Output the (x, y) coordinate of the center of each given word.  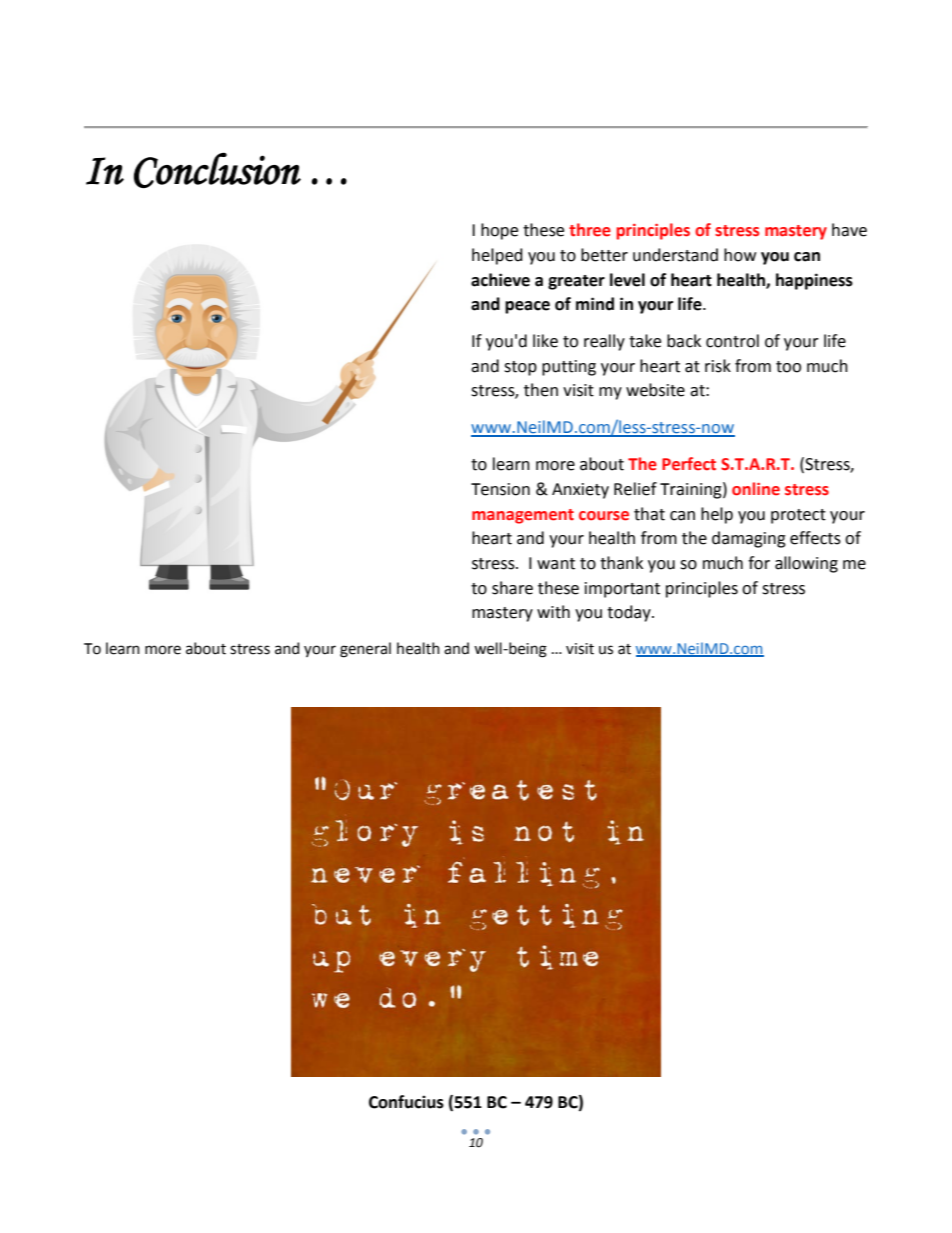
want (556, 564)
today (630, 613)
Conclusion (217, 170)
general (365, 650)
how (740, 255)
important (622, 590)
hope (499, 231)
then (541, 390)
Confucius (406, 1102)
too (788, 367)
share (512, 588)
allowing (806, 564)
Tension (500, 489)
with (553, 612)
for (759, 563)
